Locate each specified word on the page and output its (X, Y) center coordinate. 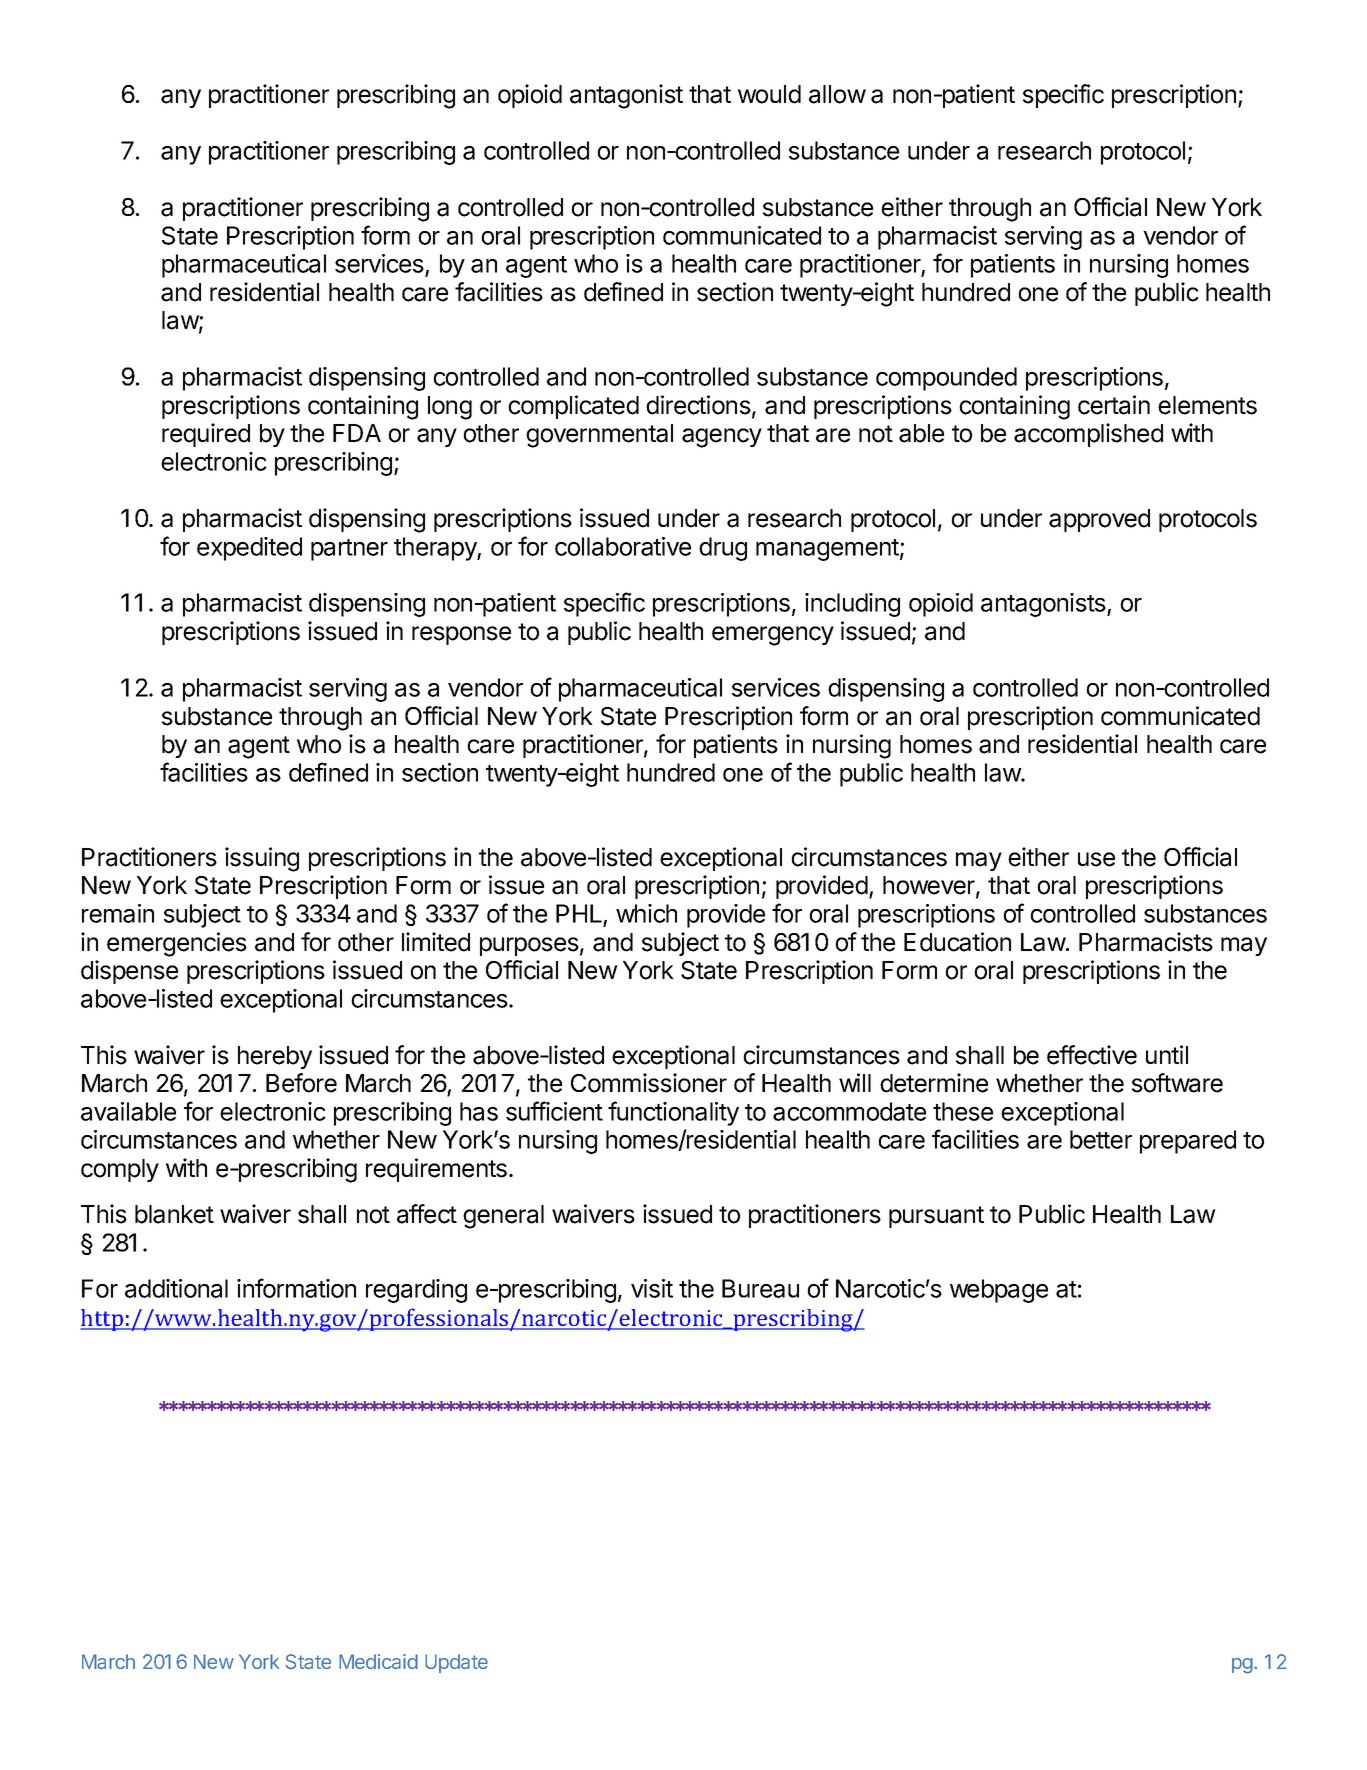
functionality (673, 1113)
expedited (249, 549)
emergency (773, 636)
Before (301, 1083)
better (1101, 1139)
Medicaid (378, 1661)
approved (1099, 520)
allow (837, 94)
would (769, 94)
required (206, 435)
